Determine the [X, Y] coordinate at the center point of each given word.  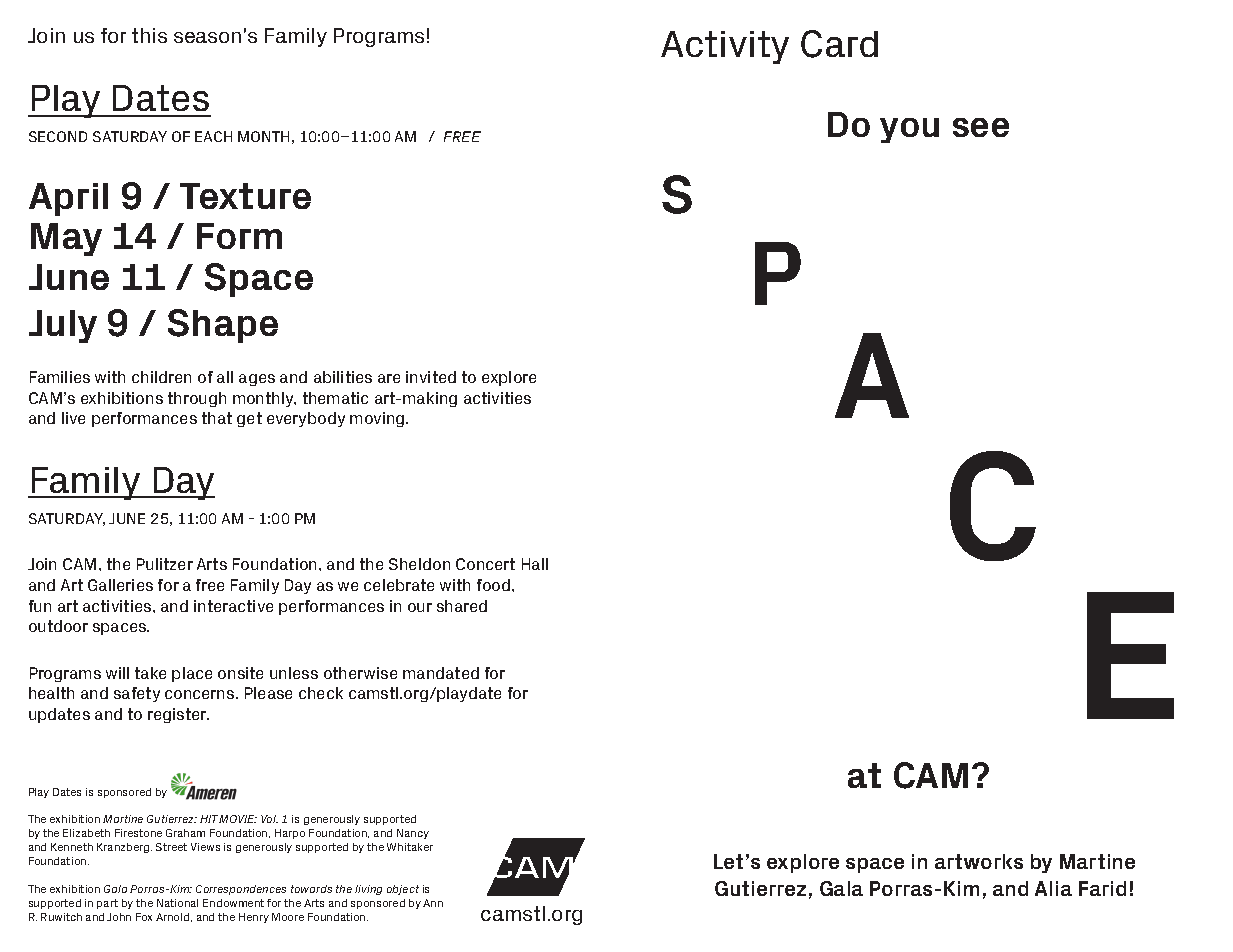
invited [431, 377]
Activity [725, 47]
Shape [223, 326]
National [177, 903]
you [909, 130]
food [495, 585]
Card [839, 44]
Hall [535, 564]
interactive [233, 606]
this [149, 35]
